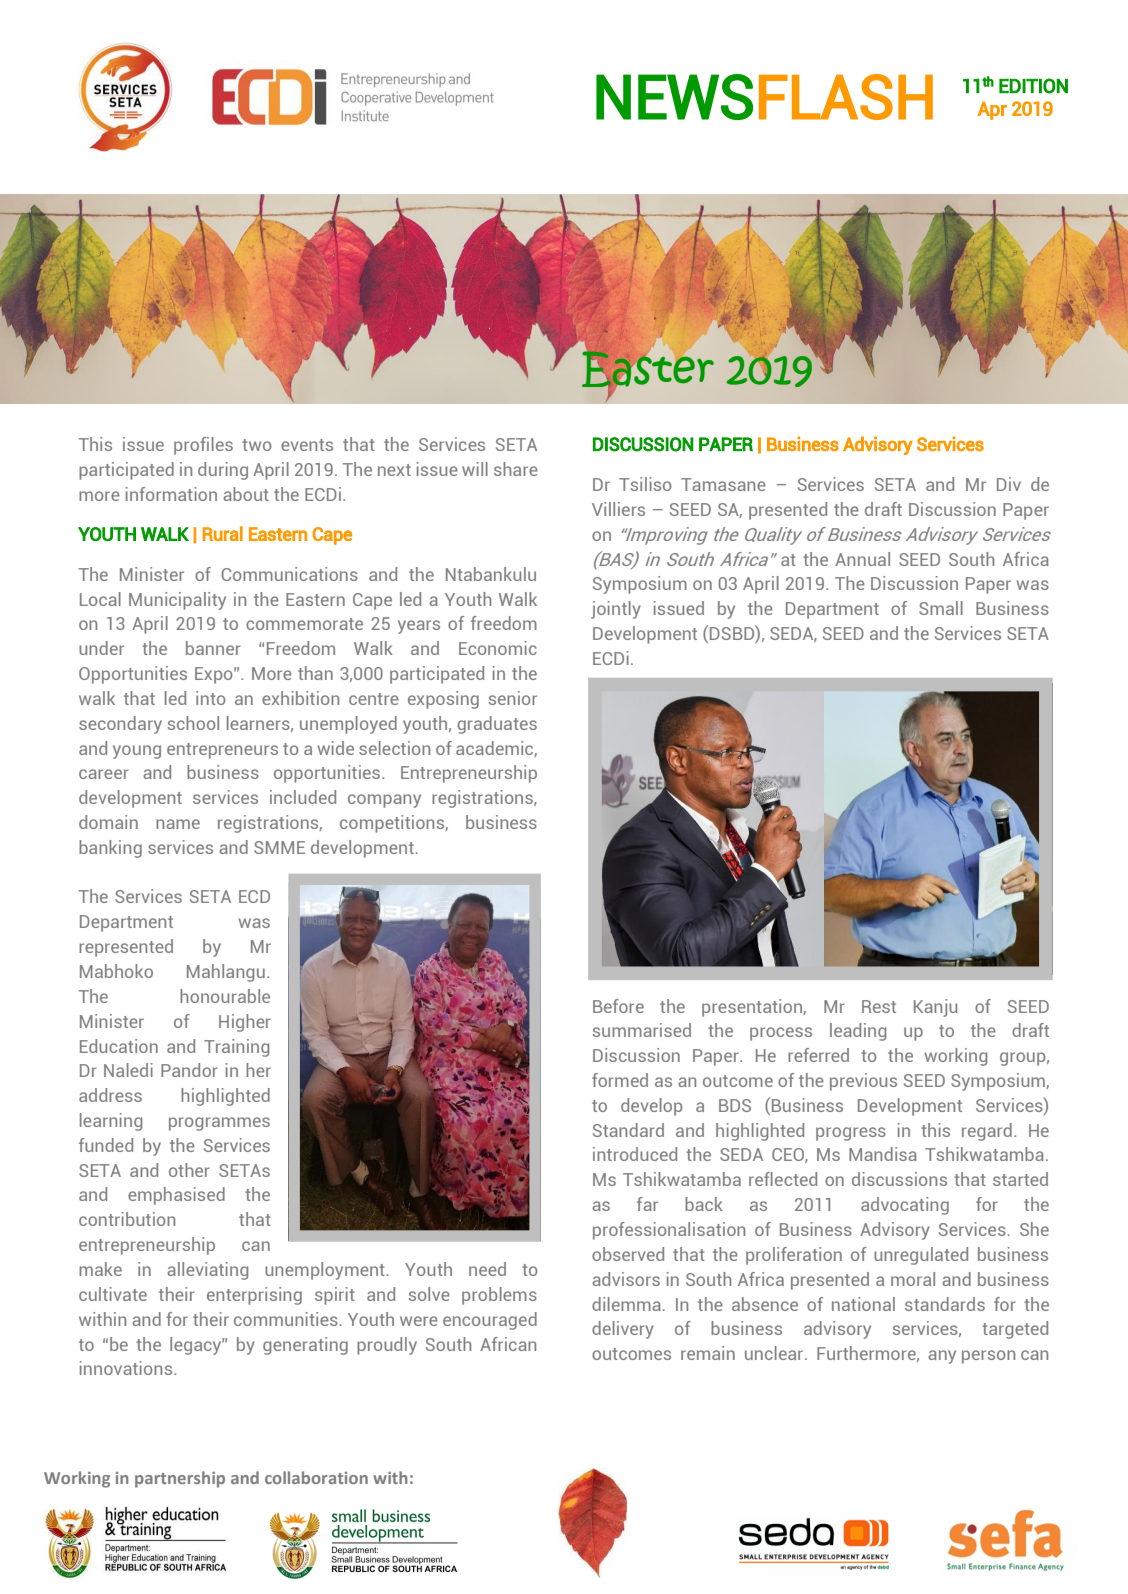 Image resolution: width=1128 pixels, height=1594 pixels. Describe the element at coordinates (941, 608) in the image. I see `Small` at that location.
